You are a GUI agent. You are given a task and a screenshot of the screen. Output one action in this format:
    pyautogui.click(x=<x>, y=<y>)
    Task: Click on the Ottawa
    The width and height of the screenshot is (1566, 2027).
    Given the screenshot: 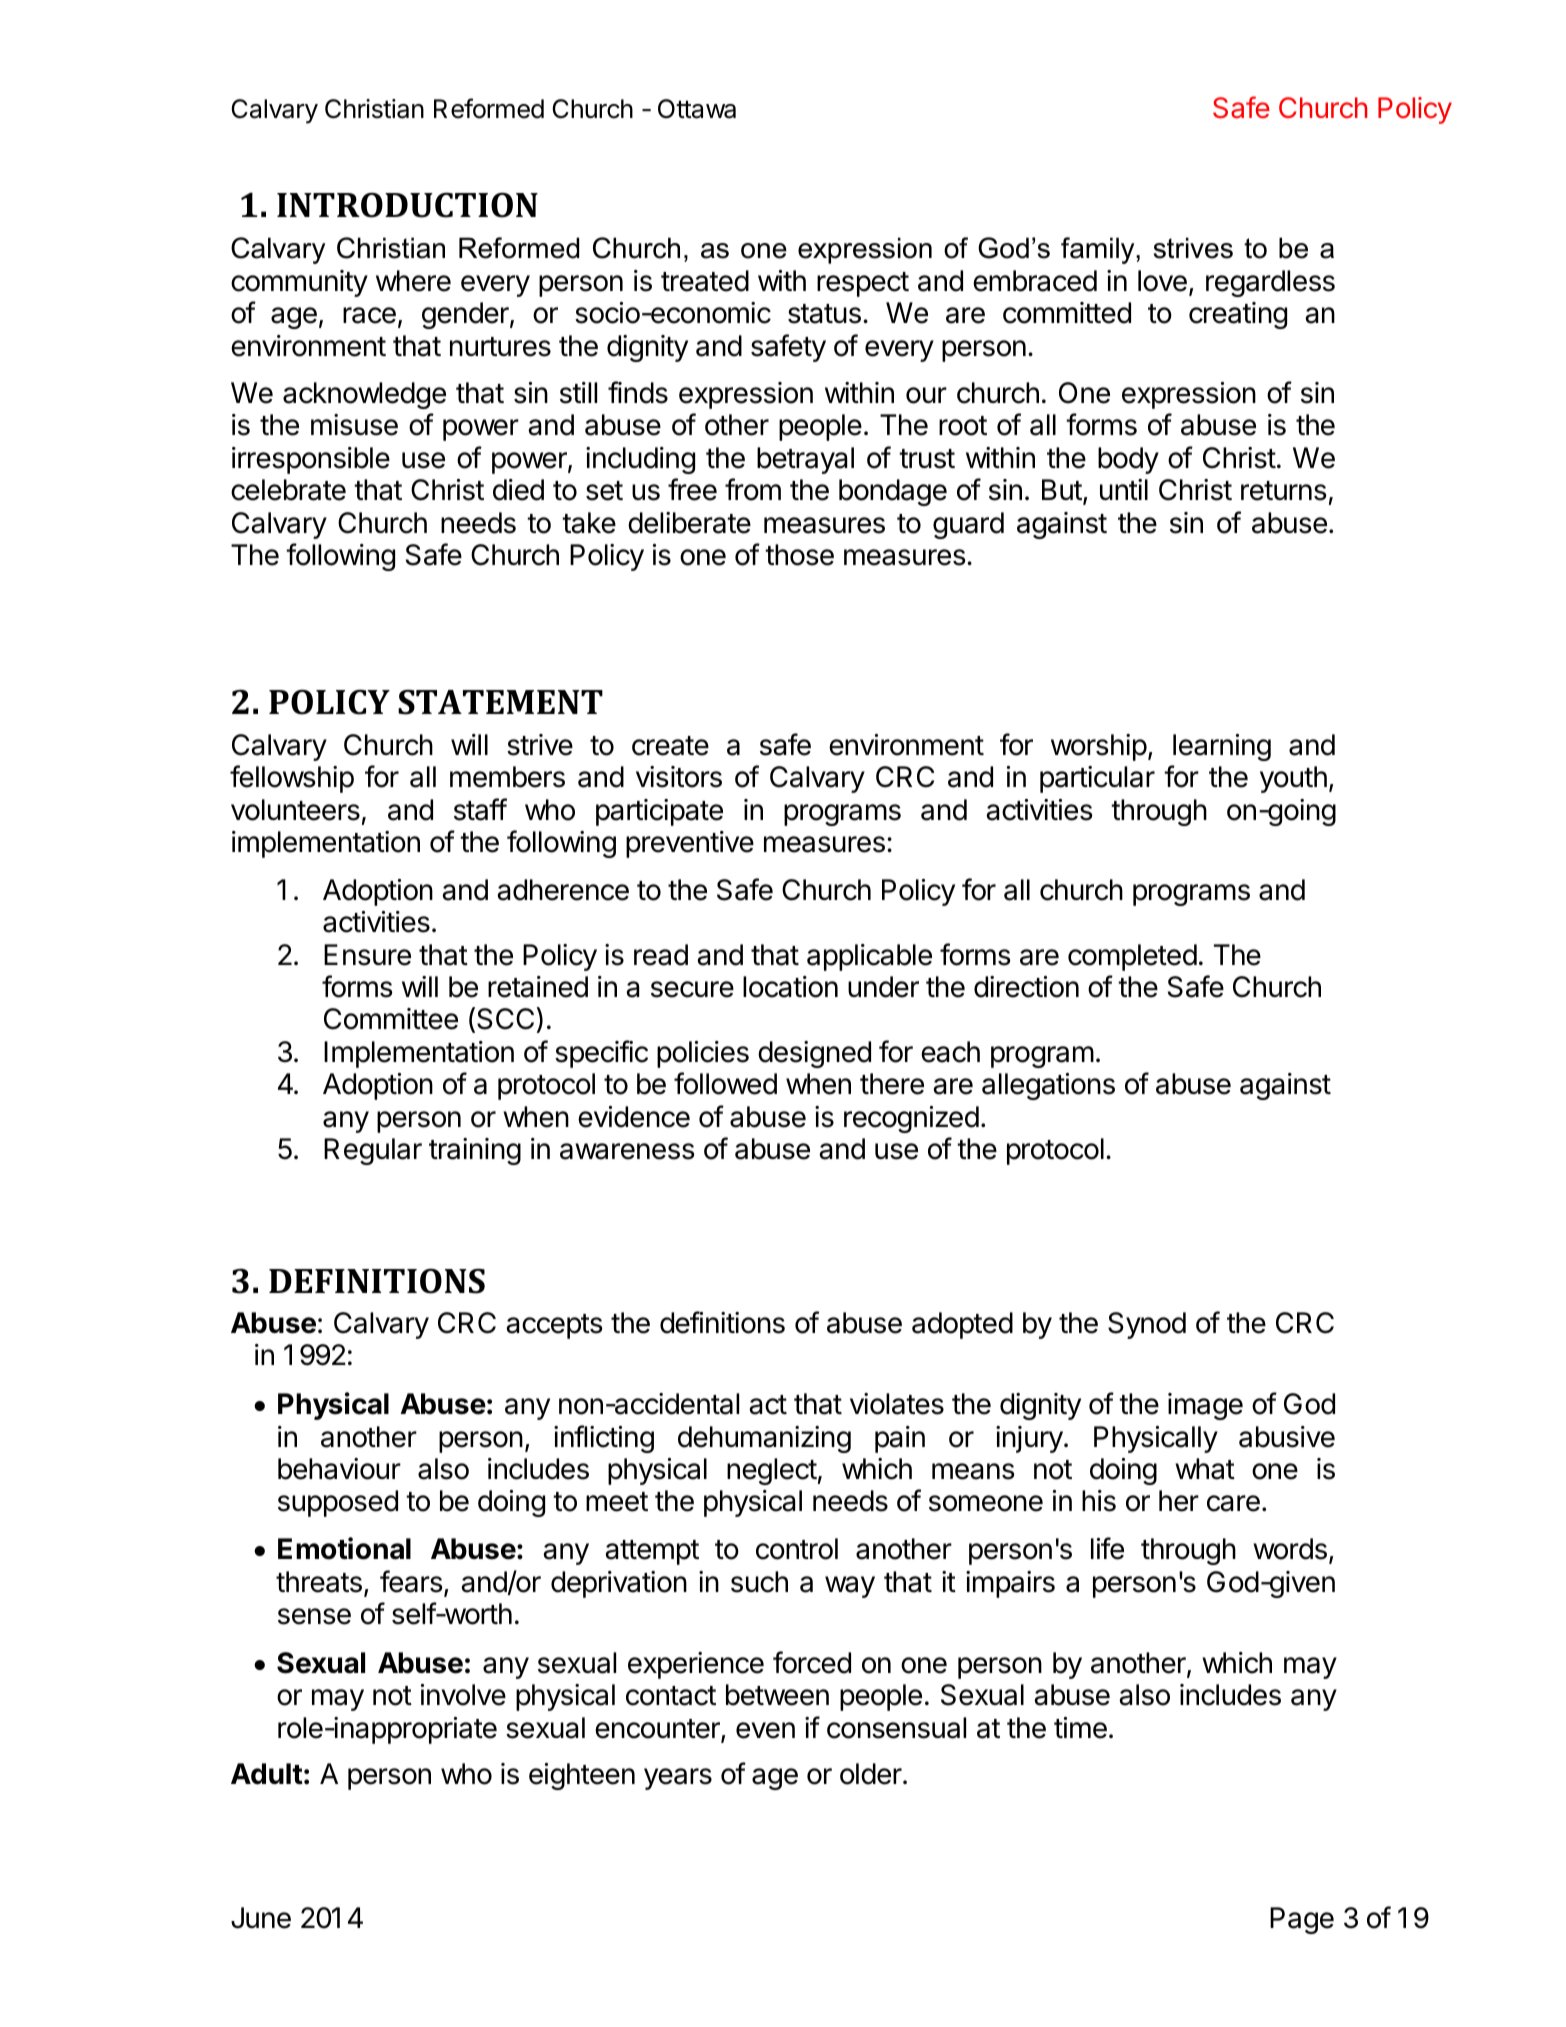 What is the action you would take?
    pyautogui.click(x=697, y=109)
